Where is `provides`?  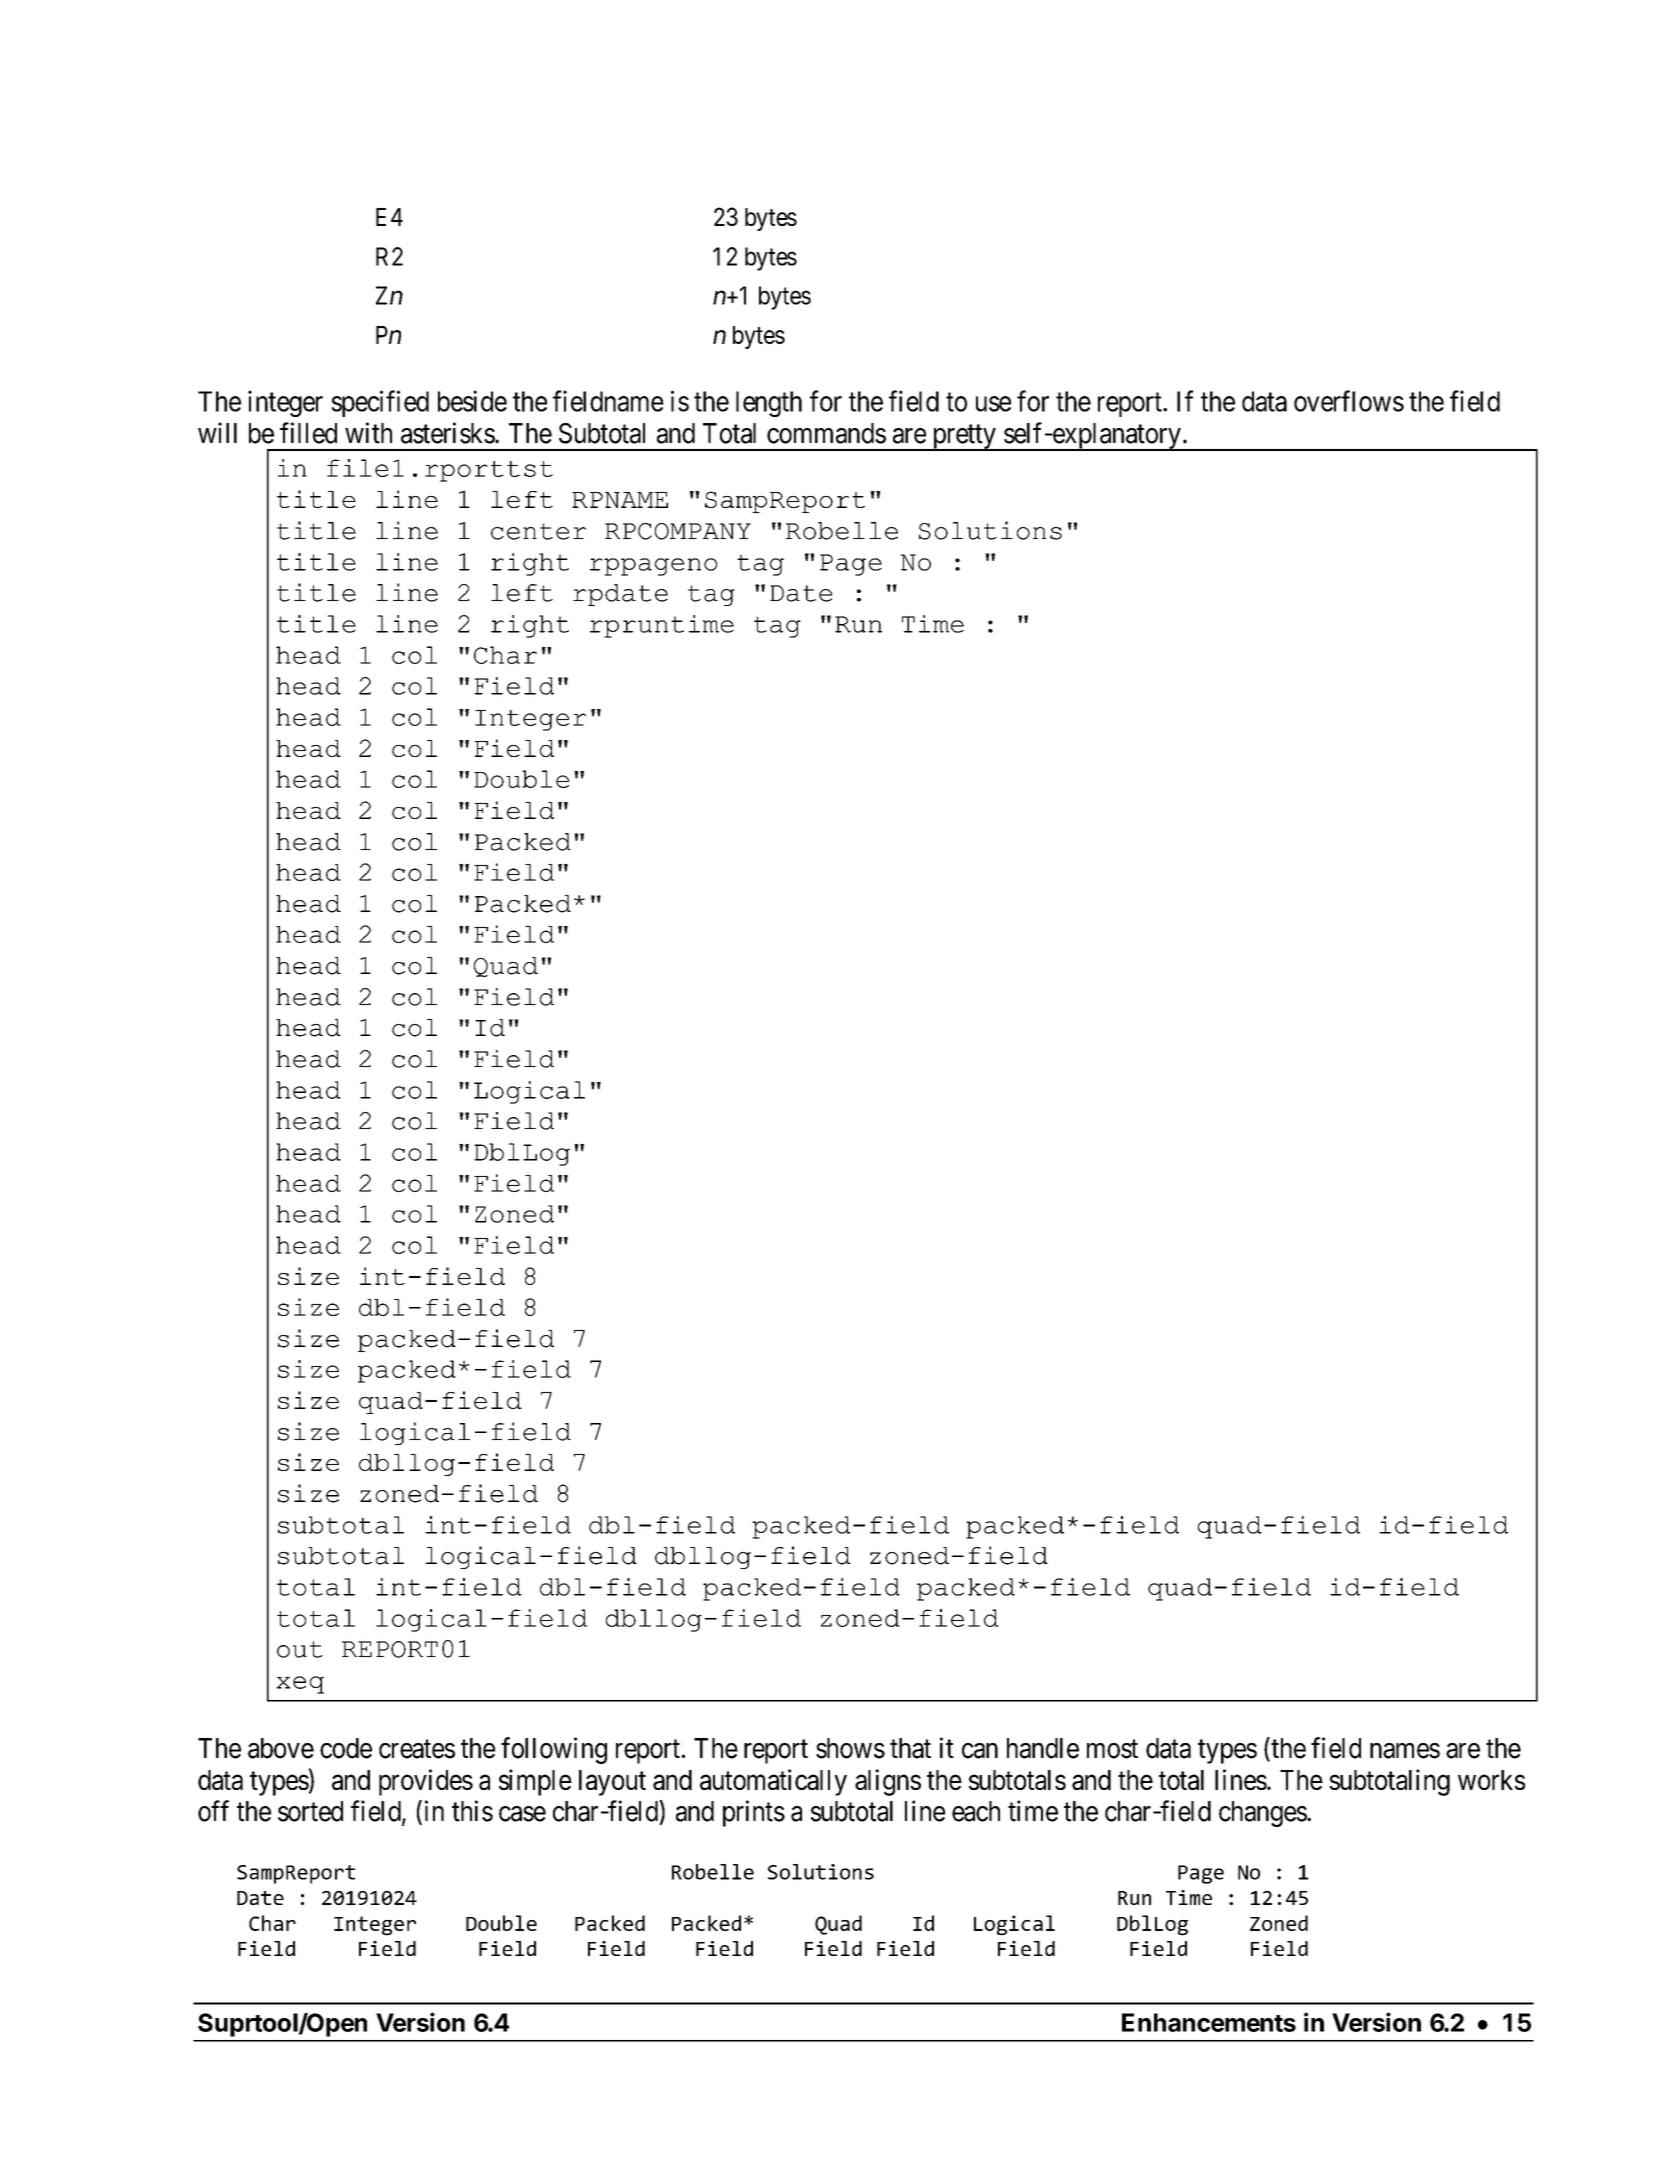
provides is located at coordinates (426, 1782).
